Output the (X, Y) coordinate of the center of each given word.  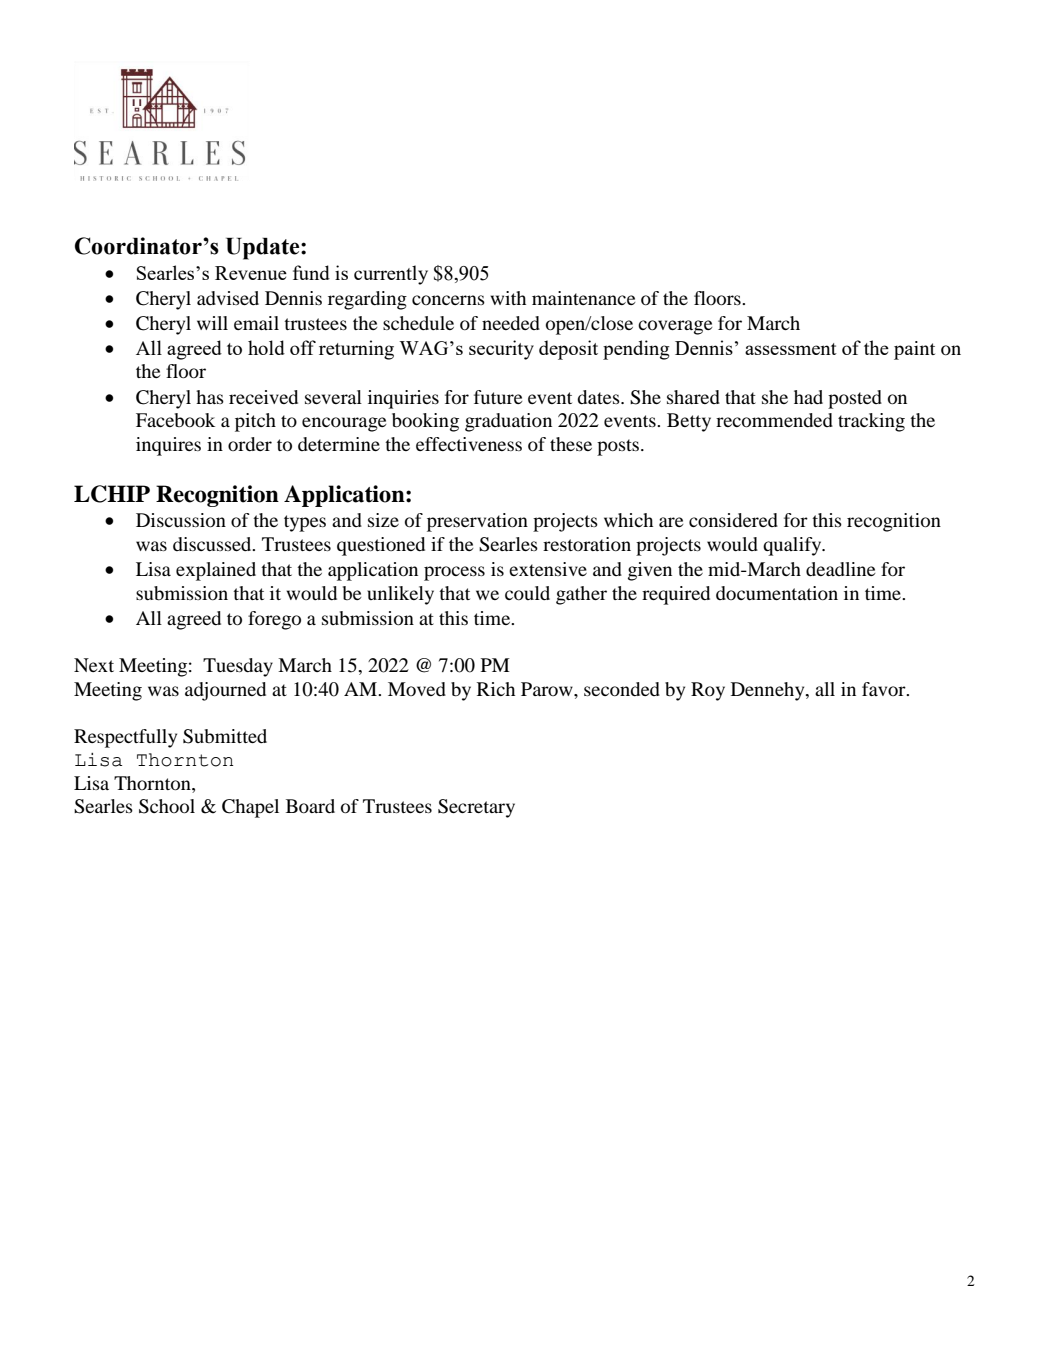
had (808, 397)
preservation (477, 522)
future (498, 397)
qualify (793, 546)
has (210, 397)
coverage (675, 327)
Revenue (251, 273)
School (167, 806)
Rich (496, 689)
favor (885, 689)
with (508, 298)
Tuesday (238, 667)
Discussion (181, 520)
